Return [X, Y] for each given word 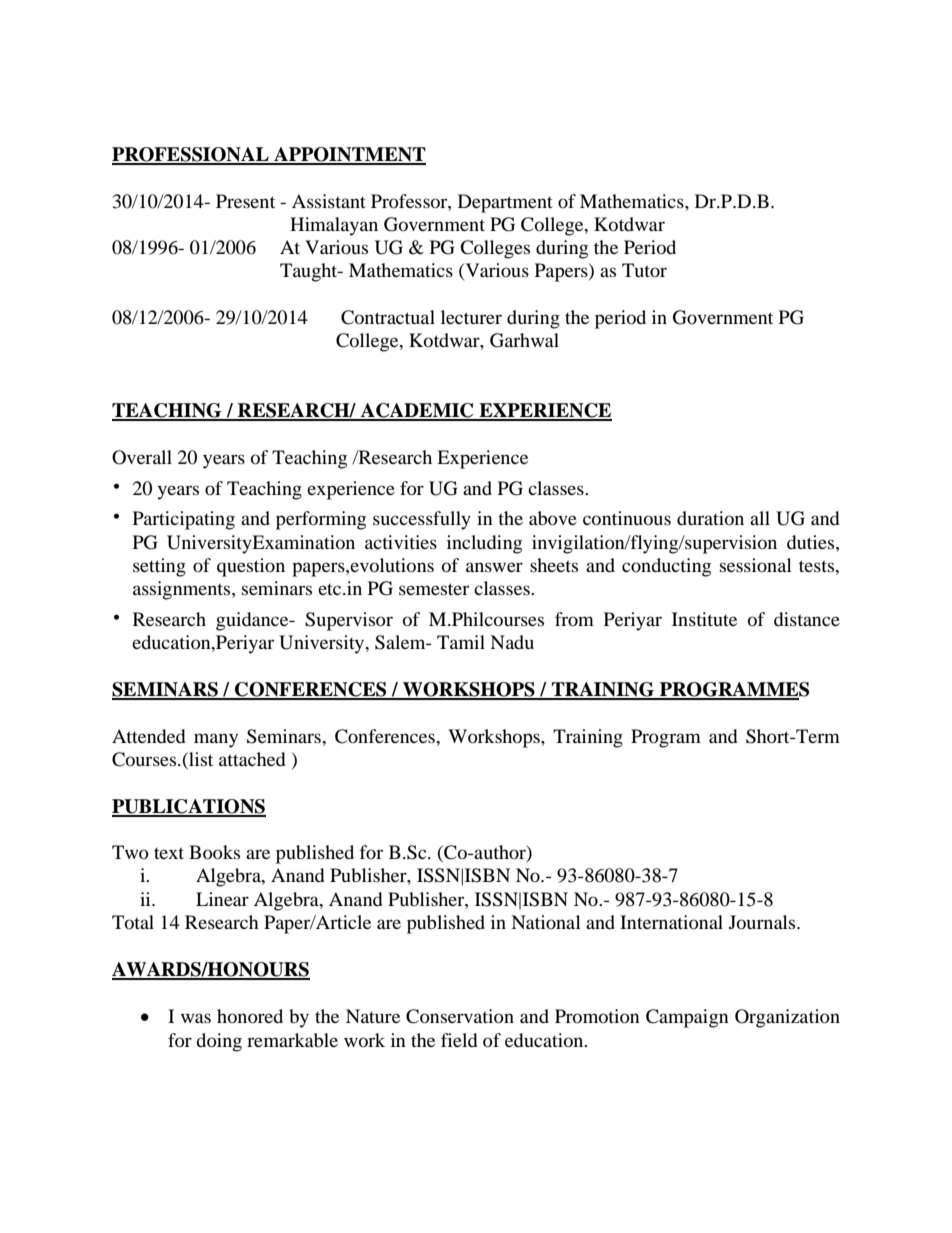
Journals [763, 922]
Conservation [460, 1016]
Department [505, 203]
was [196, 1018]
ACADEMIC [417, 411]
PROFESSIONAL [191, 155]
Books [214, 852]
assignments [183, 590]
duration [710, 518]
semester [434, 589]
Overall [142, 457]
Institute [704, 619]
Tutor [644, 270]
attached [252, 759]
